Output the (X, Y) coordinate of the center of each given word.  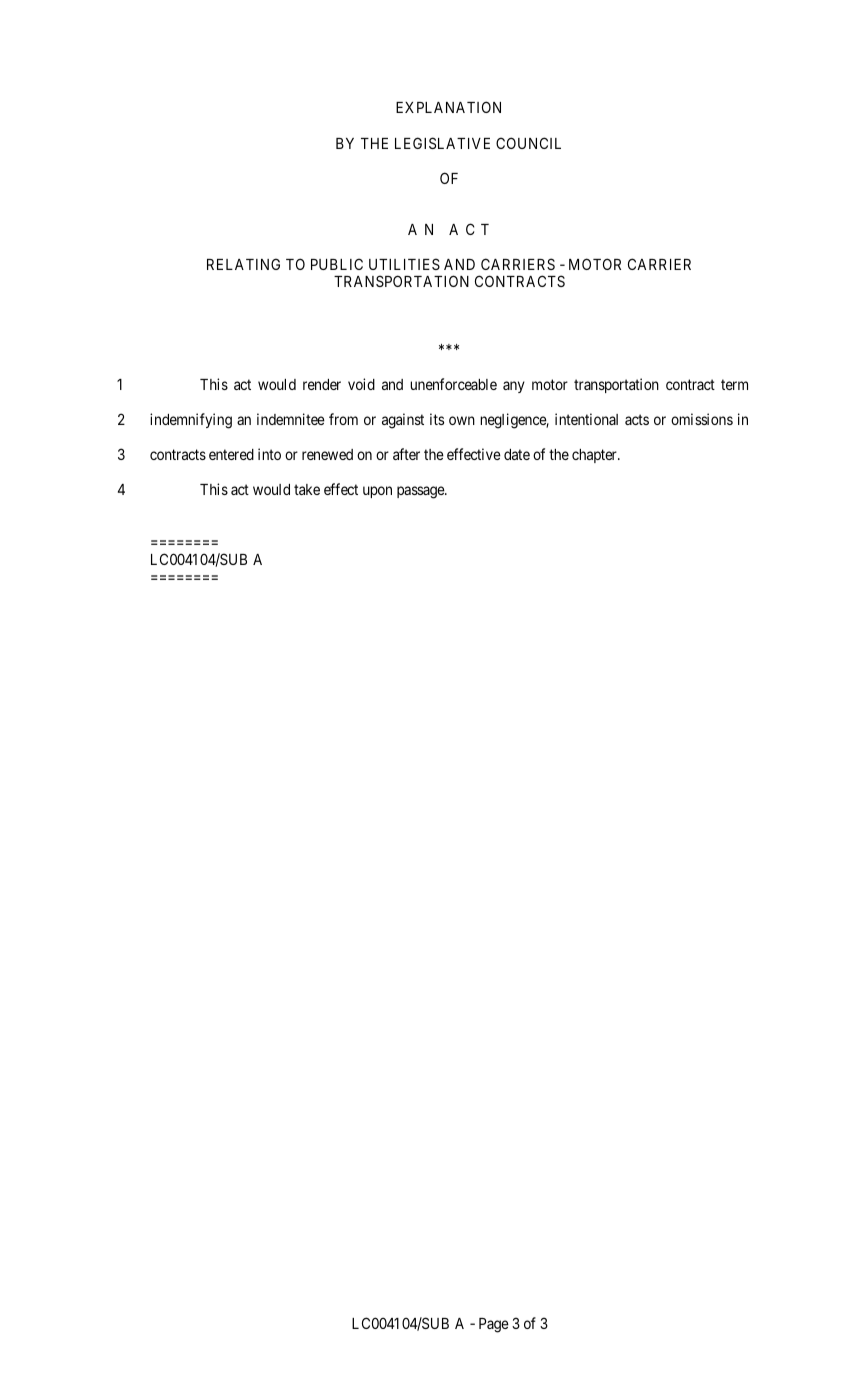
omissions (702, 419)
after (406, 454)
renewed (327, 454)
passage (421, 492)
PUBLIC (337, 264)
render (322, 384)
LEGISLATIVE (442, 143)
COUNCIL (528, 143)
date (517, 454)
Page (494, 1325)
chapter (595, 456)
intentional (586, 419)
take (307, 489)
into (269, 454)
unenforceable (453, 384)
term (734, 384)
